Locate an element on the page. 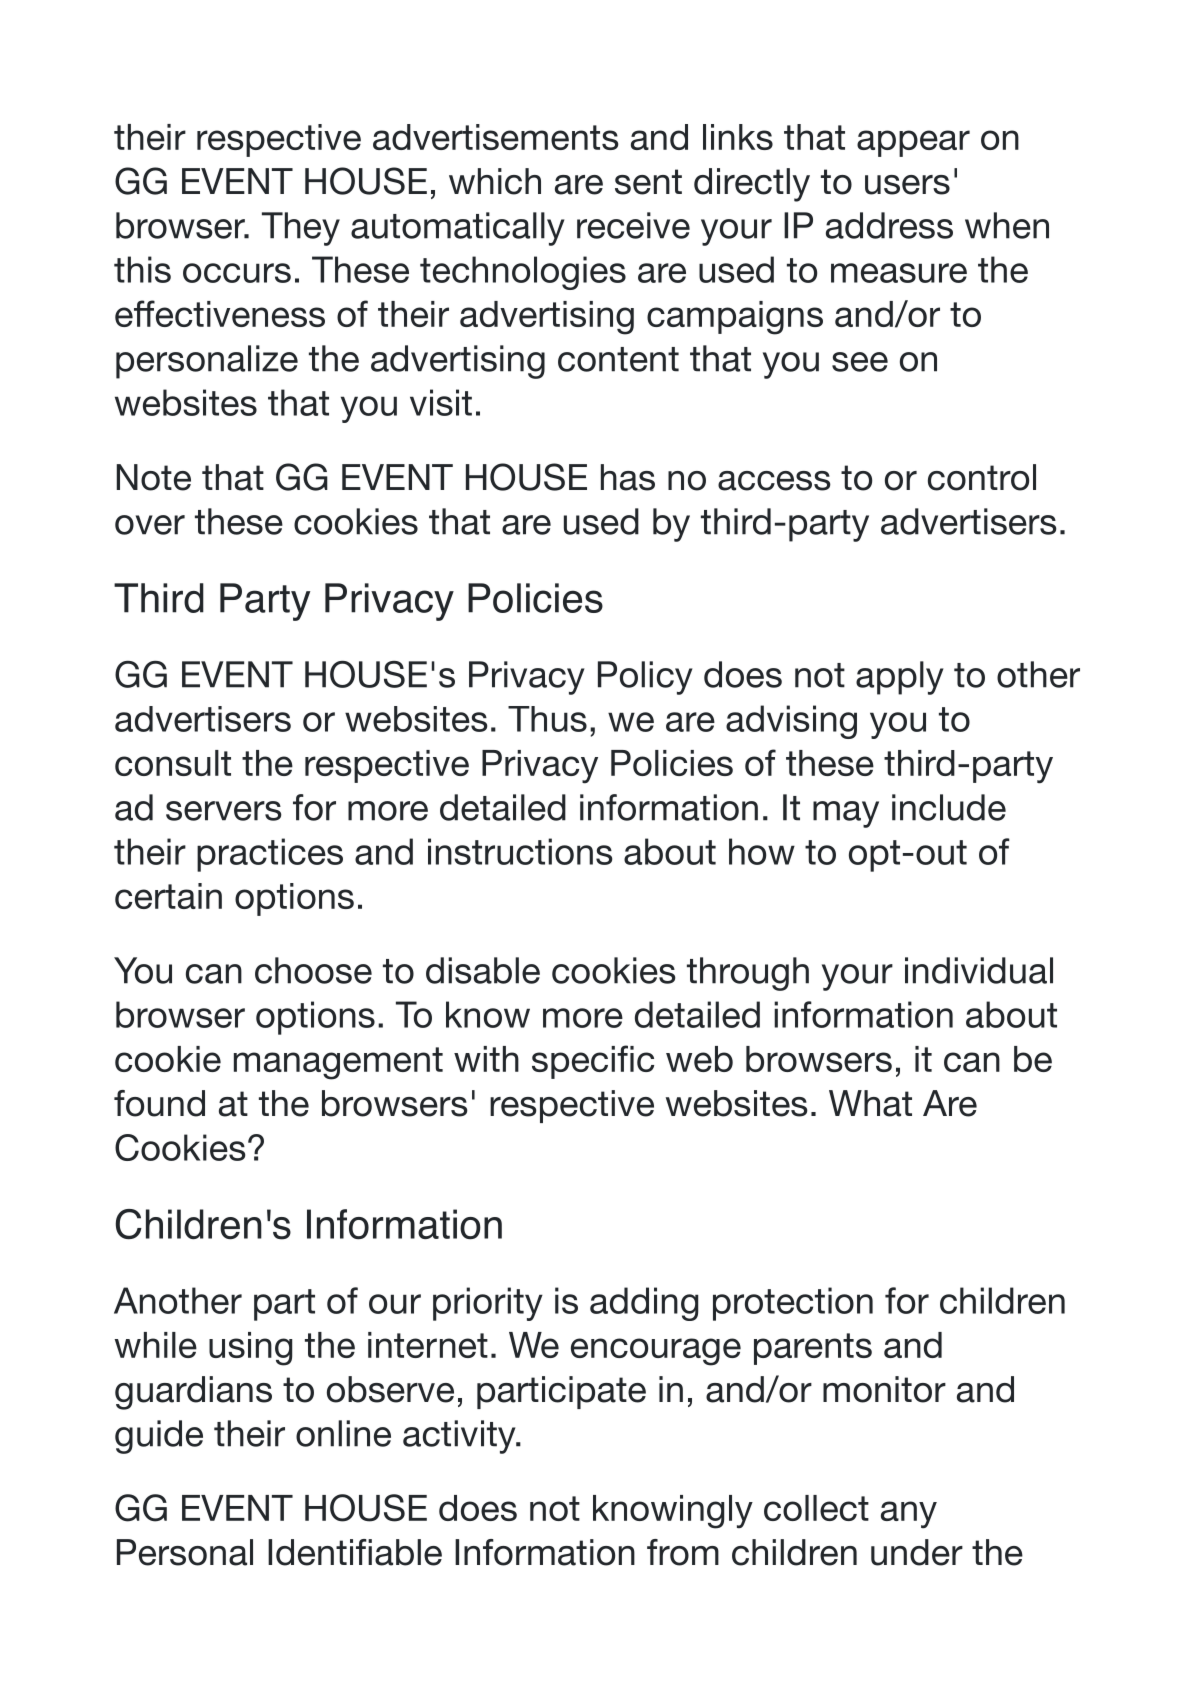 The width and height of the image is (1198, 1695). consult is located at coordinates (173, 763).
